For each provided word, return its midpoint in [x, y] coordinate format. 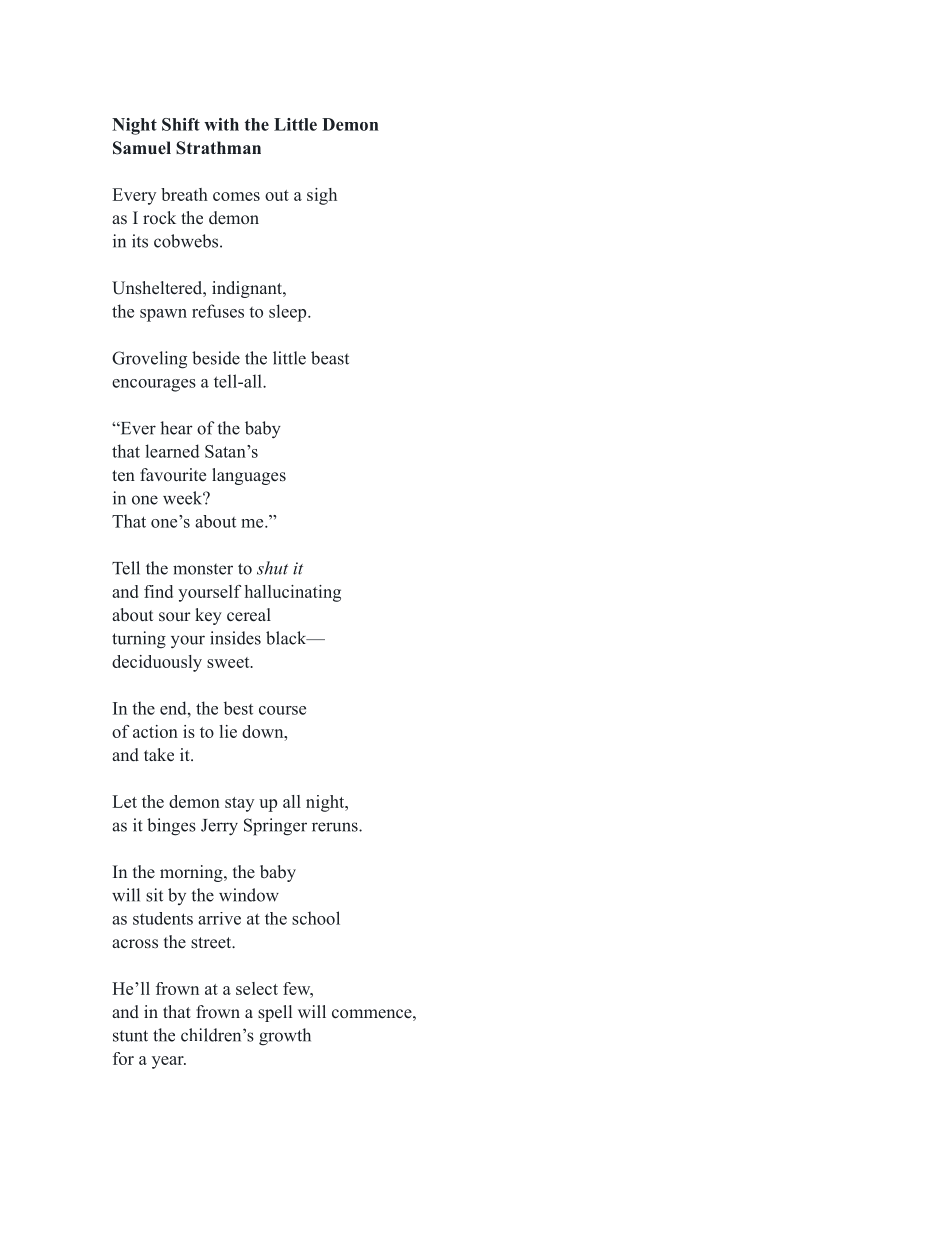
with [221, 124]
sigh [322, 196]
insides [235, 638]
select [257, 988]
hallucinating [293, 593]
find [158, 591]
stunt [130, 1036]
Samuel [142, 148]
